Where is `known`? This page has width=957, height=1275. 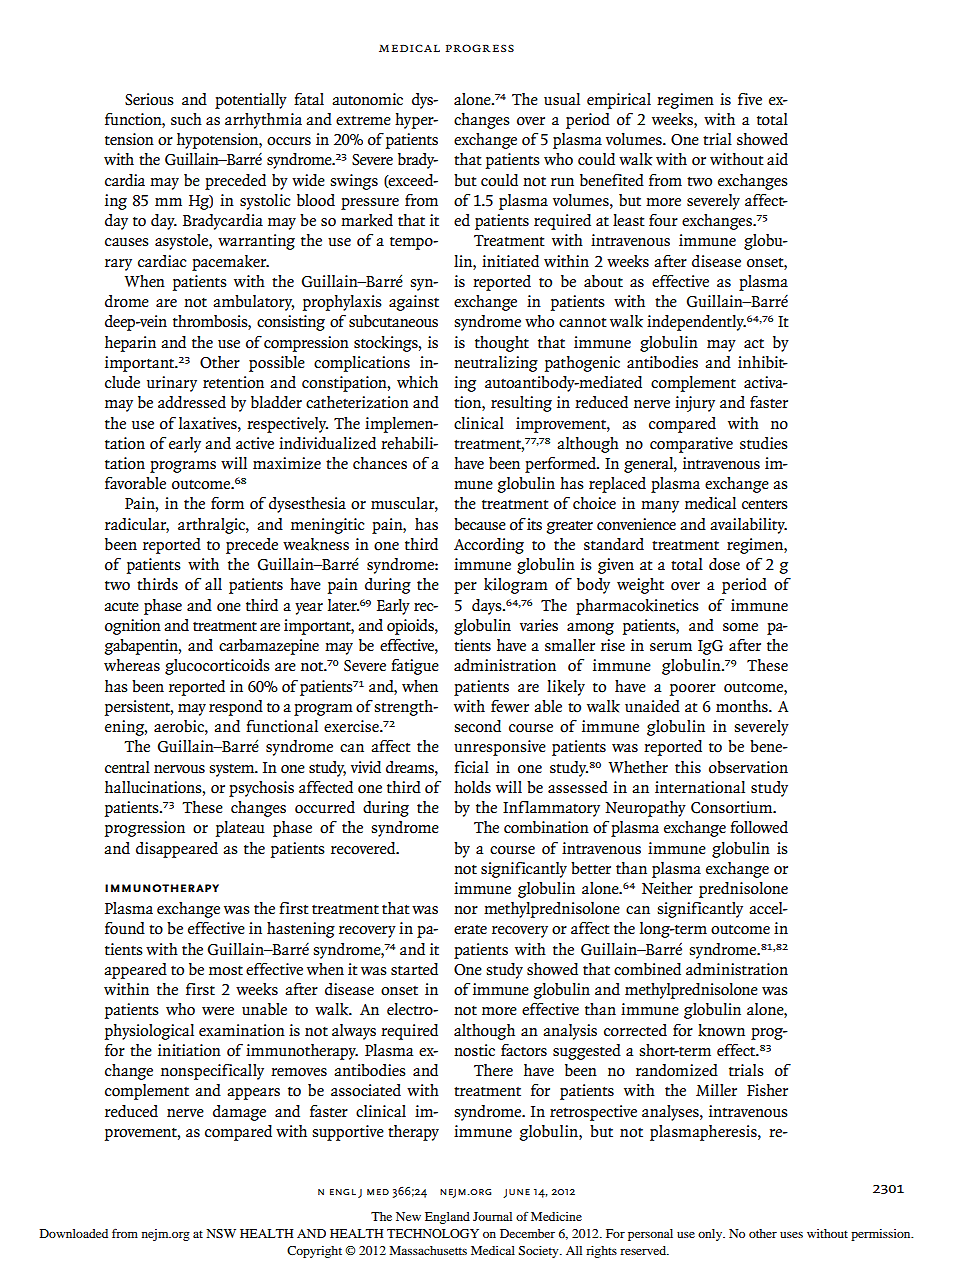 known is located at coordinates (721, 1030).
